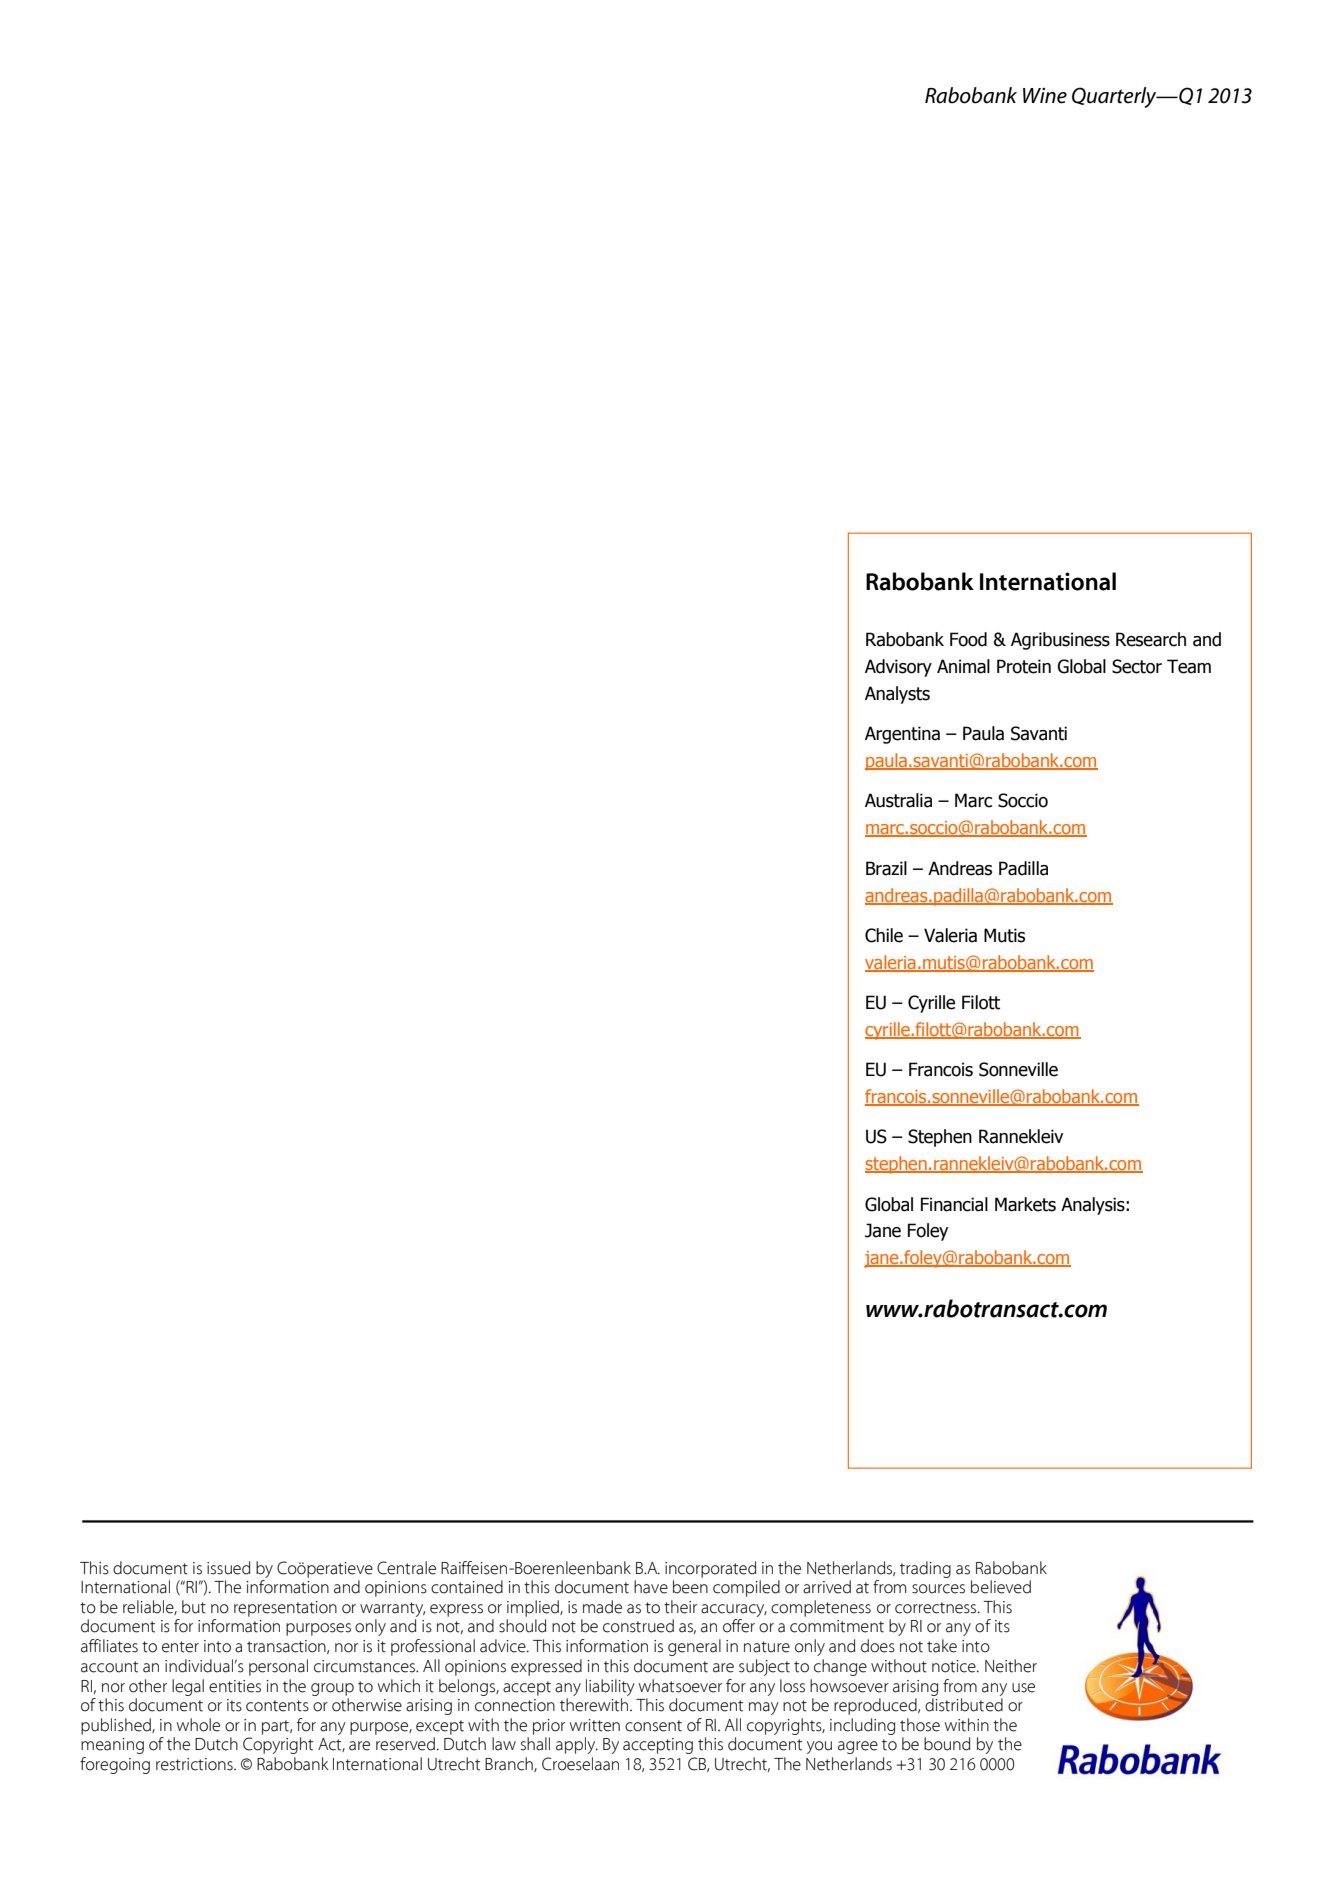 The width and height of the screenshot is (1333, 1885). I want to click on Advisory, so click(898, 668).
